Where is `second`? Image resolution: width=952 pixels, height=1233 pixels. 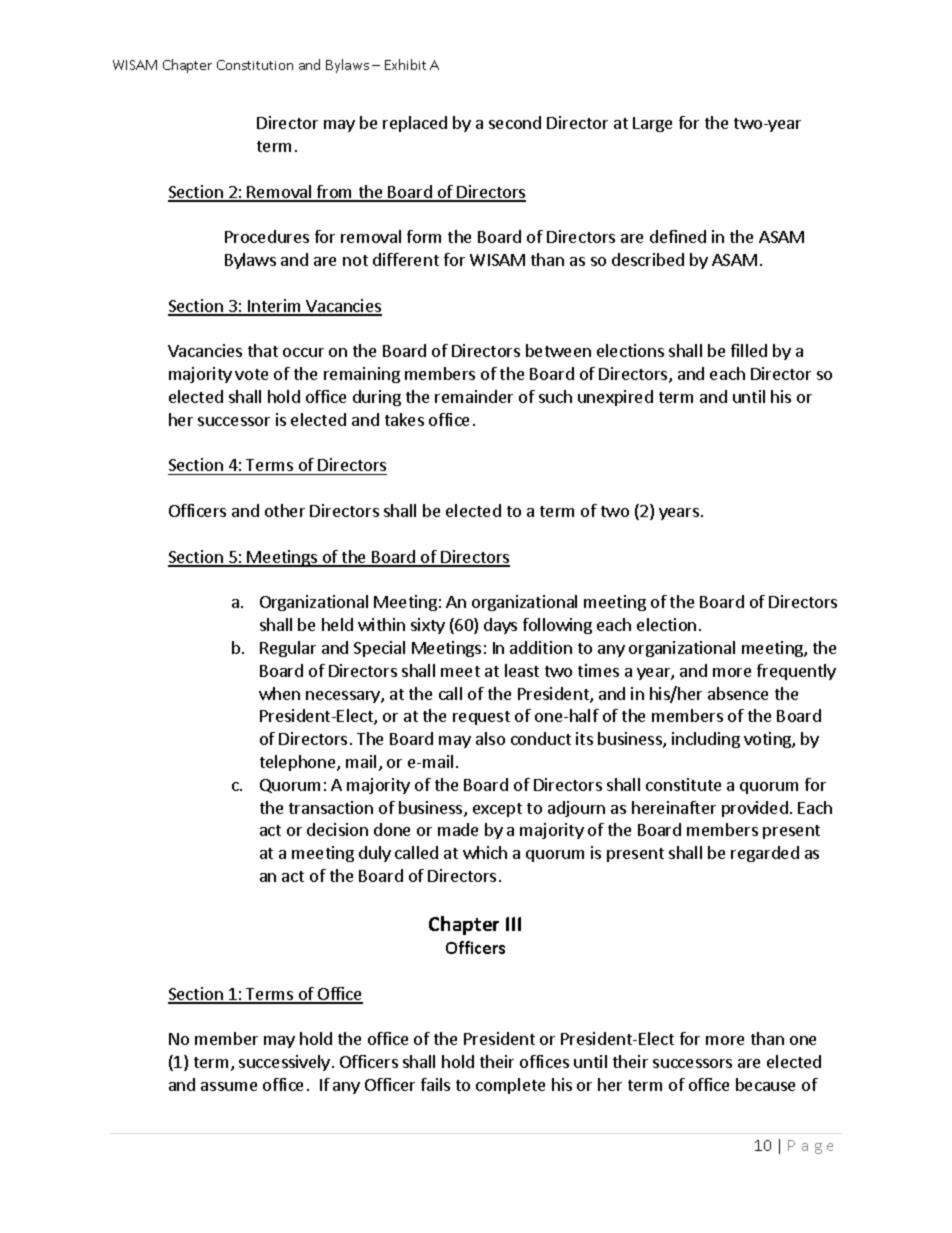 second is located at coordinates (515, 122).
